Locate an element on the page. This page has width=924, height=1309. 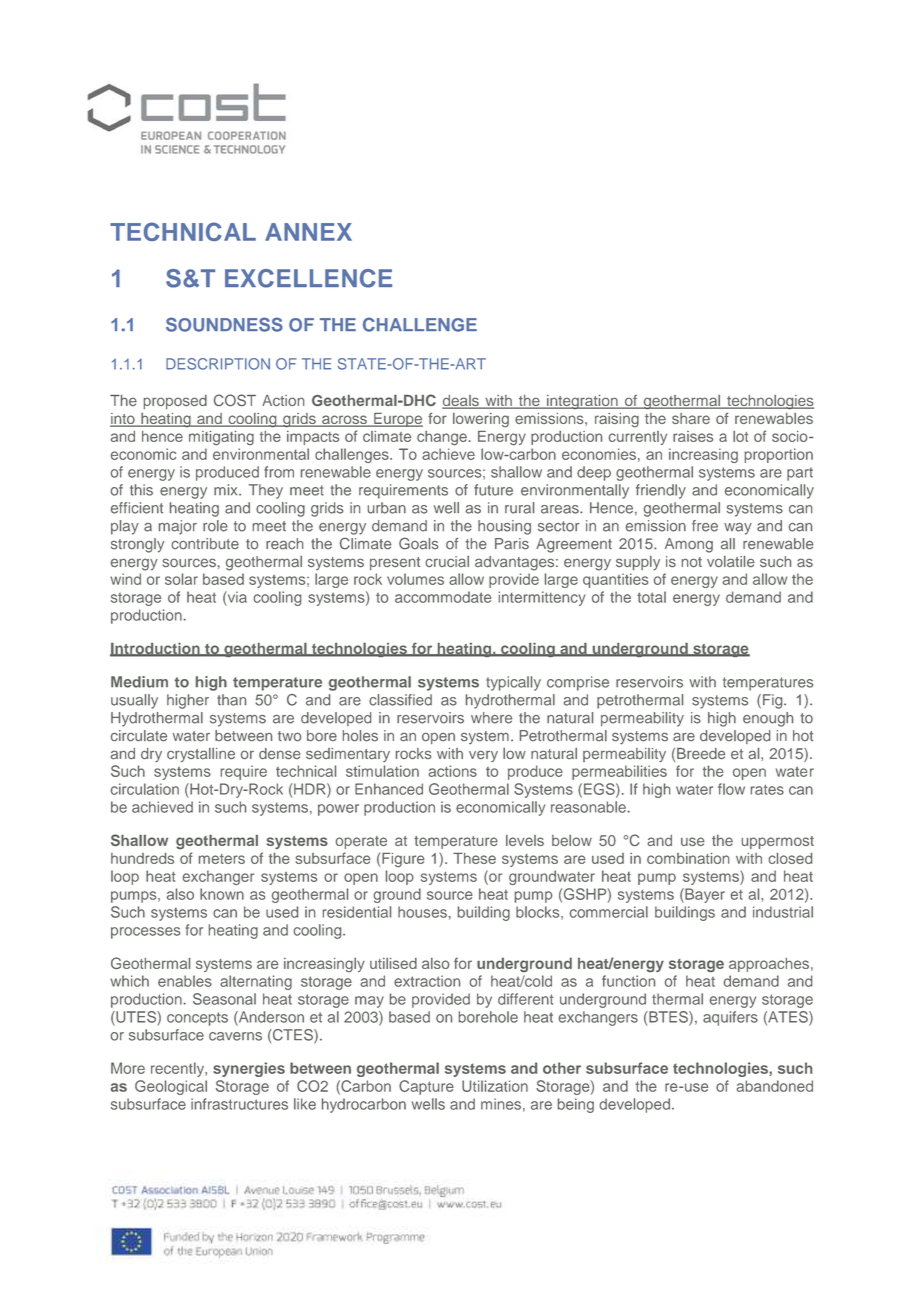
Geological is located at coordinates (171, 1087).
